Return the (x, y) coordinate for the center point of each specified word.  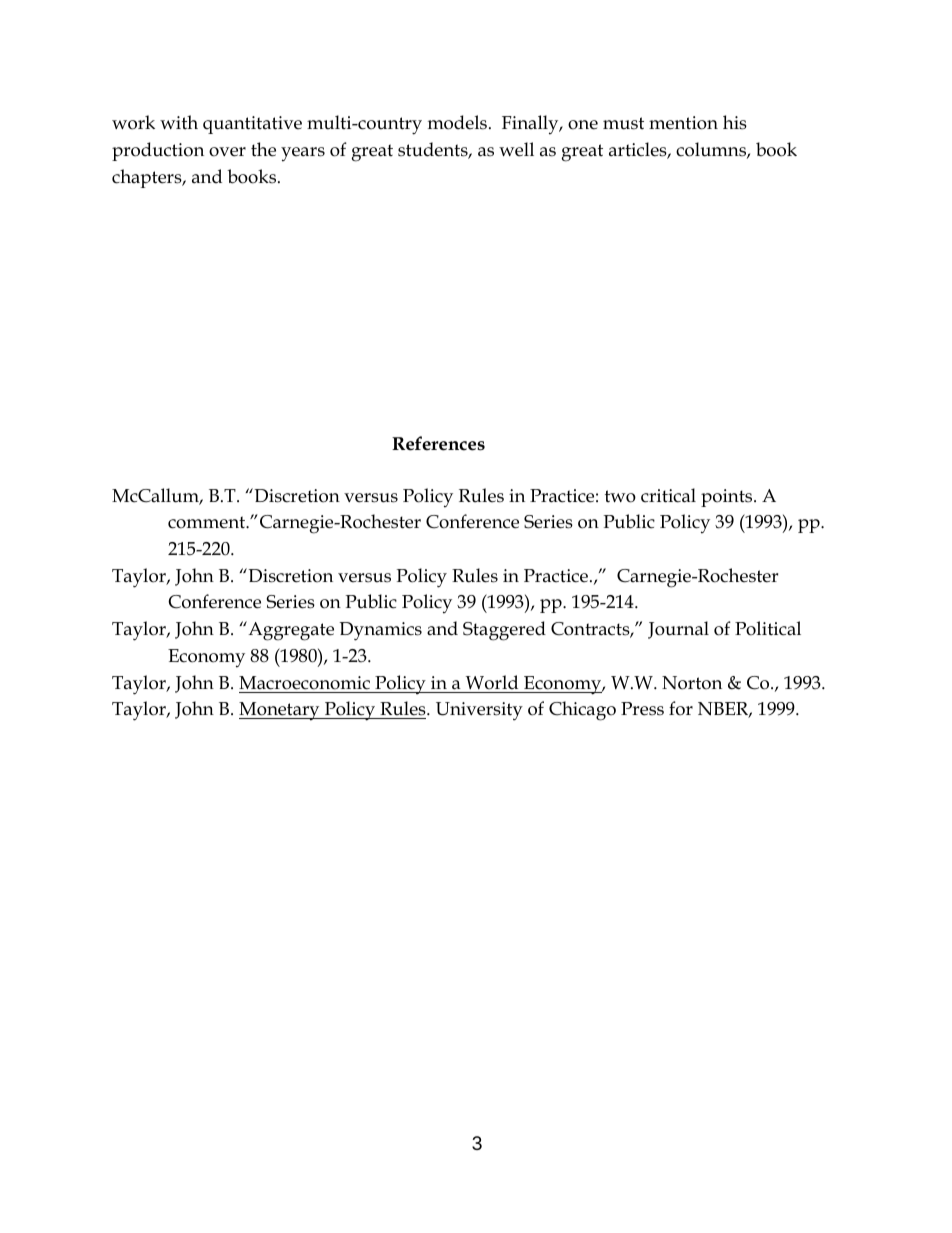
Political (768, 628)
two (620, 496)
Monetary (280, 711)
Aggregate (290, 631)
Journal (678, 630)
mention (683, 123)
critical (668, 495)
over (227, 152)
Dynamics (380, 631)
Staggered (504, 631)
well (516, 149)
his (735, 122)
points (728, 498)
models (457, 122)
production (158, 151)
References (438, 443)
